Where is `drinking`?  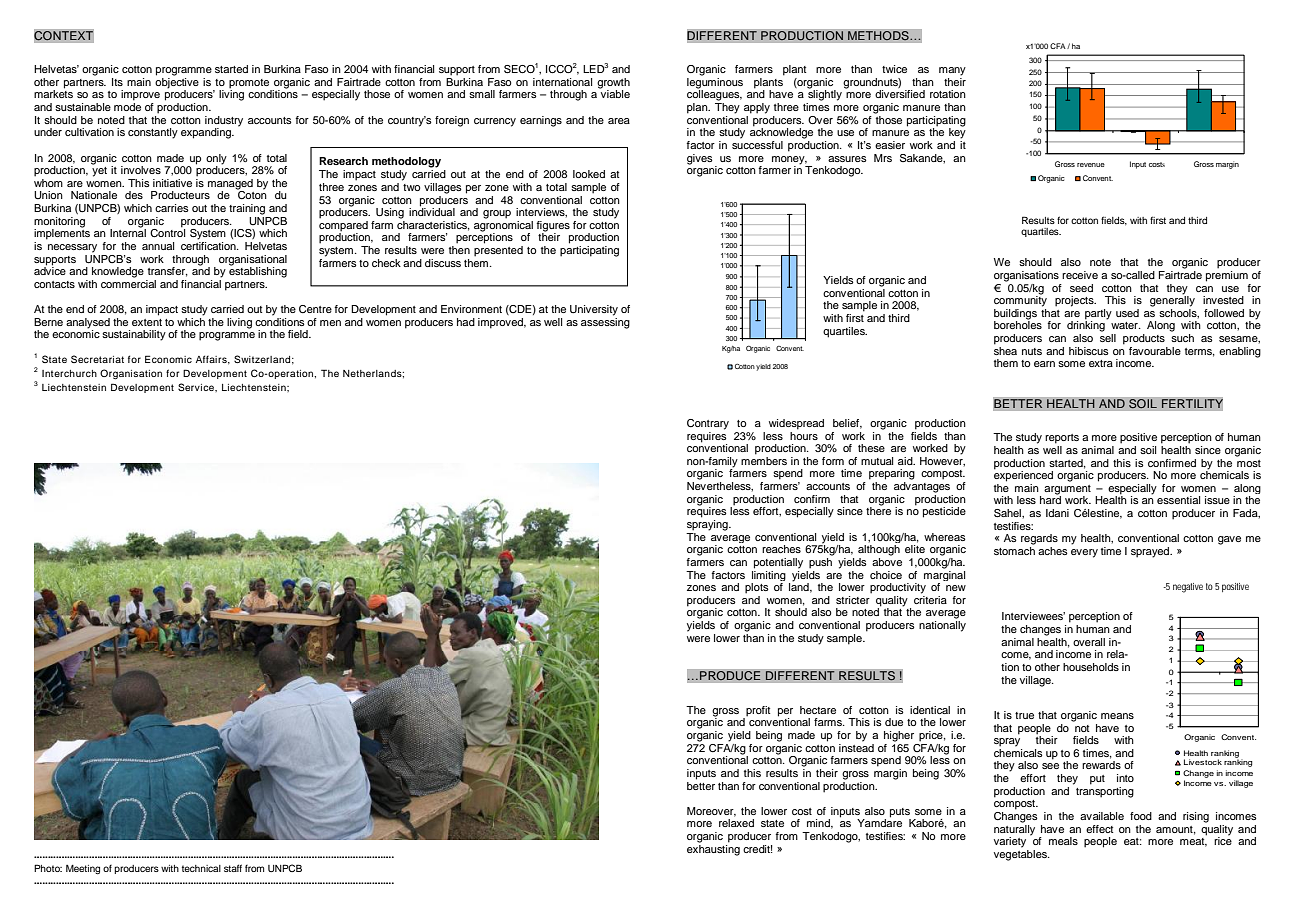
drinking is located at coordinates (1086, 325).
